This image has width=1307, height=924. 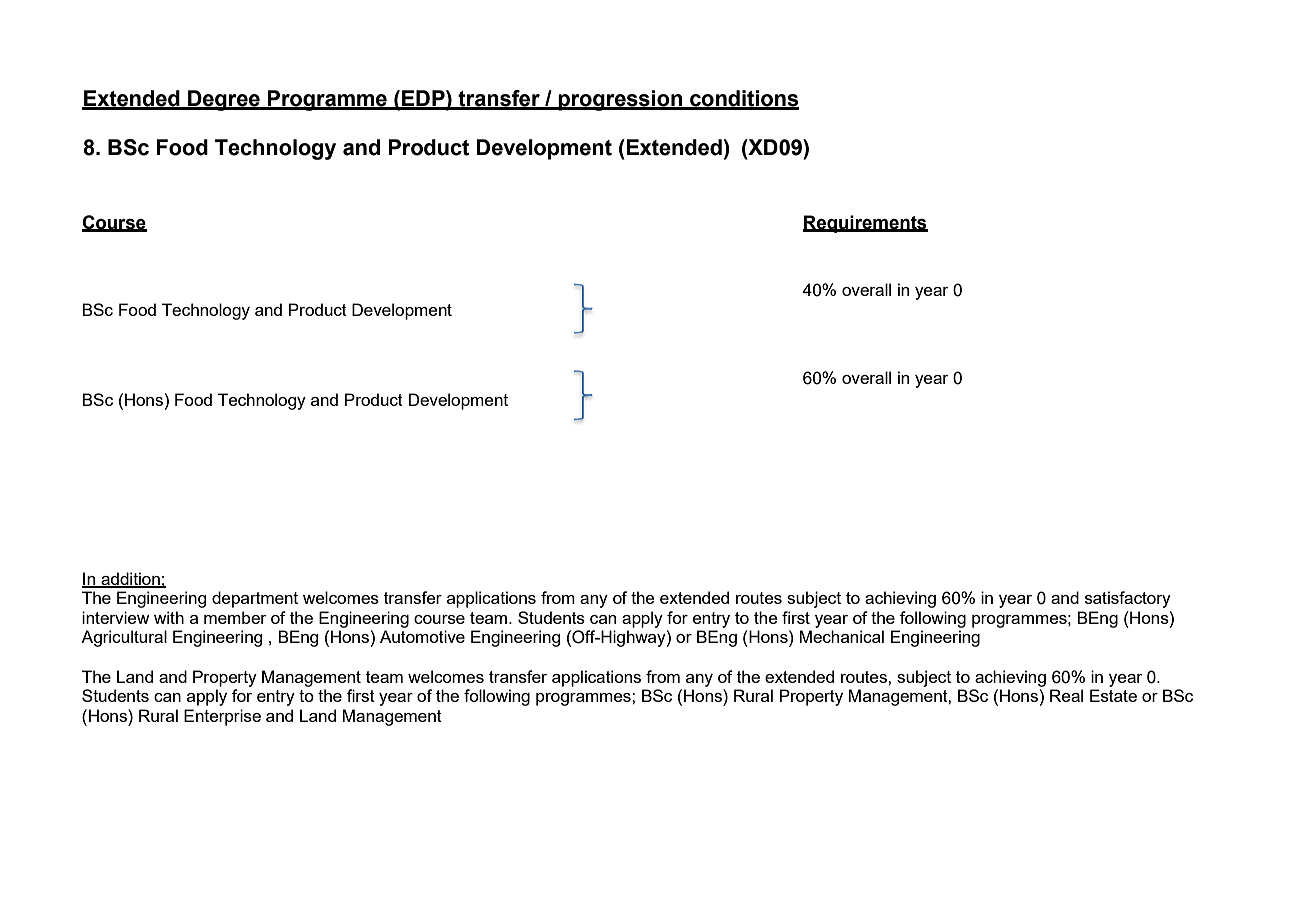 I want to click on Automotive, so click(x=422, y=636).
